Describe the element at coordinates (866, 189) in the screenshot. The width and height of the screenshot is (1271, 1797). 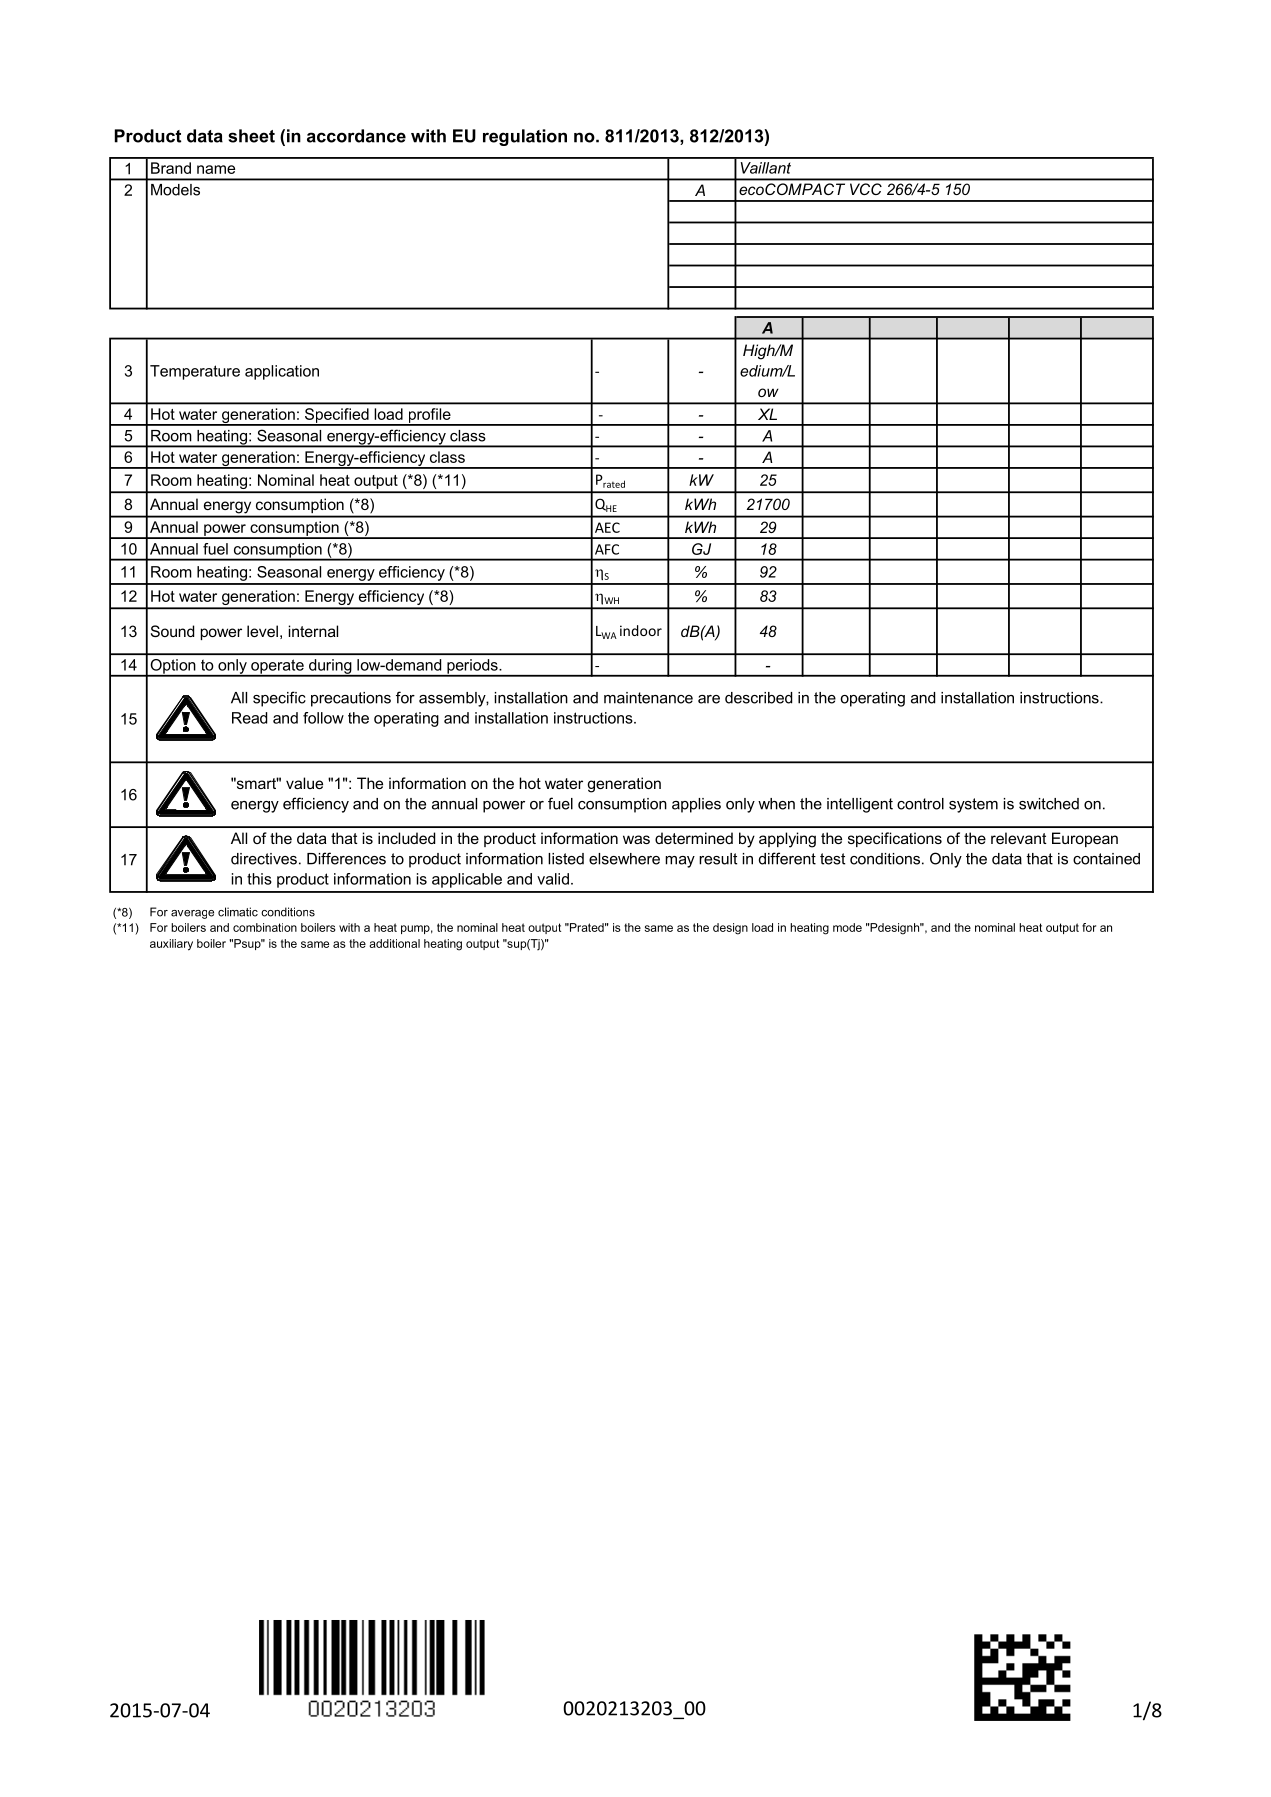
I see `VCC` at that location.
